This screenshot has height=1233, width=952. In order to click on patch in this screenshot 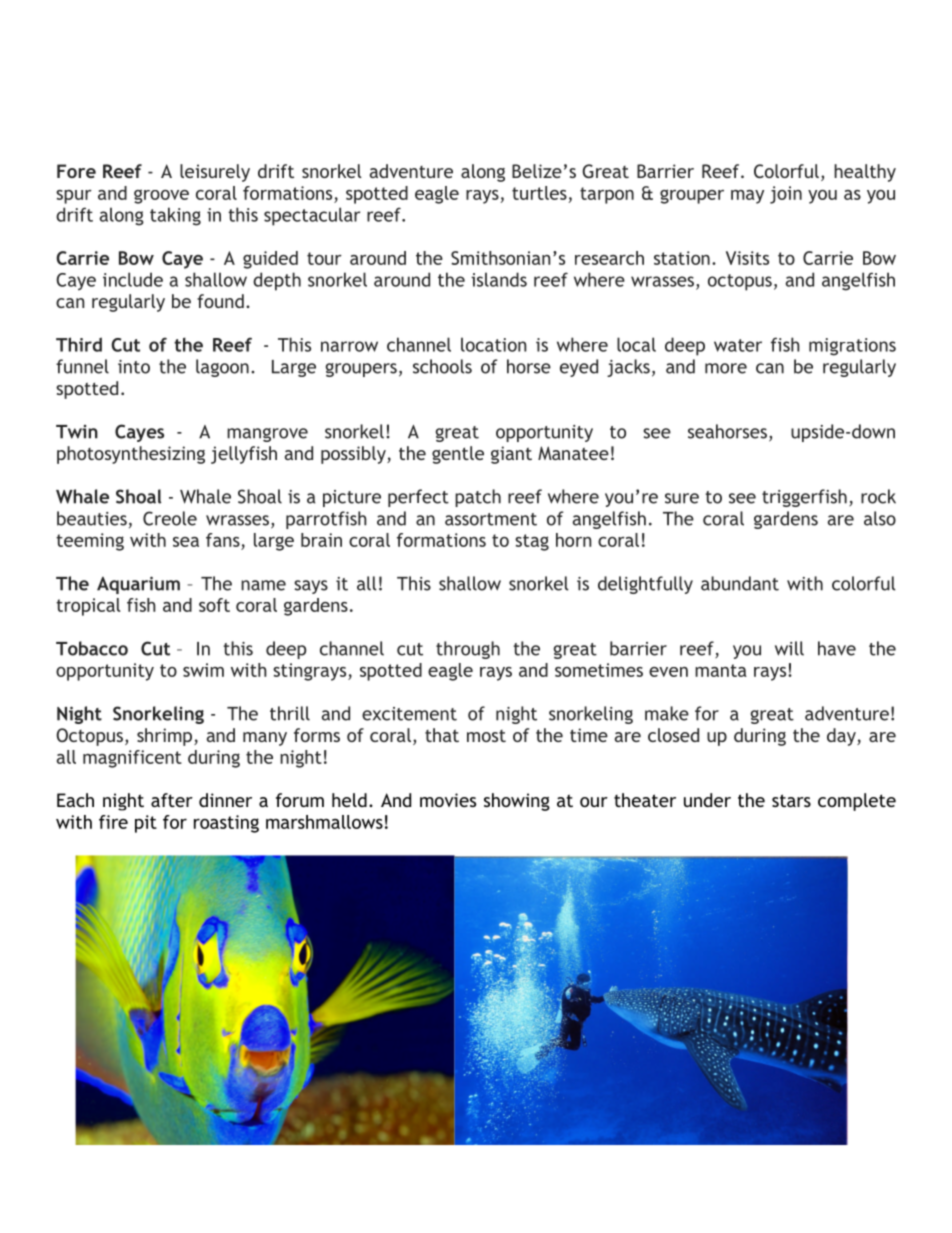, I will do `click(478, 498)`.
